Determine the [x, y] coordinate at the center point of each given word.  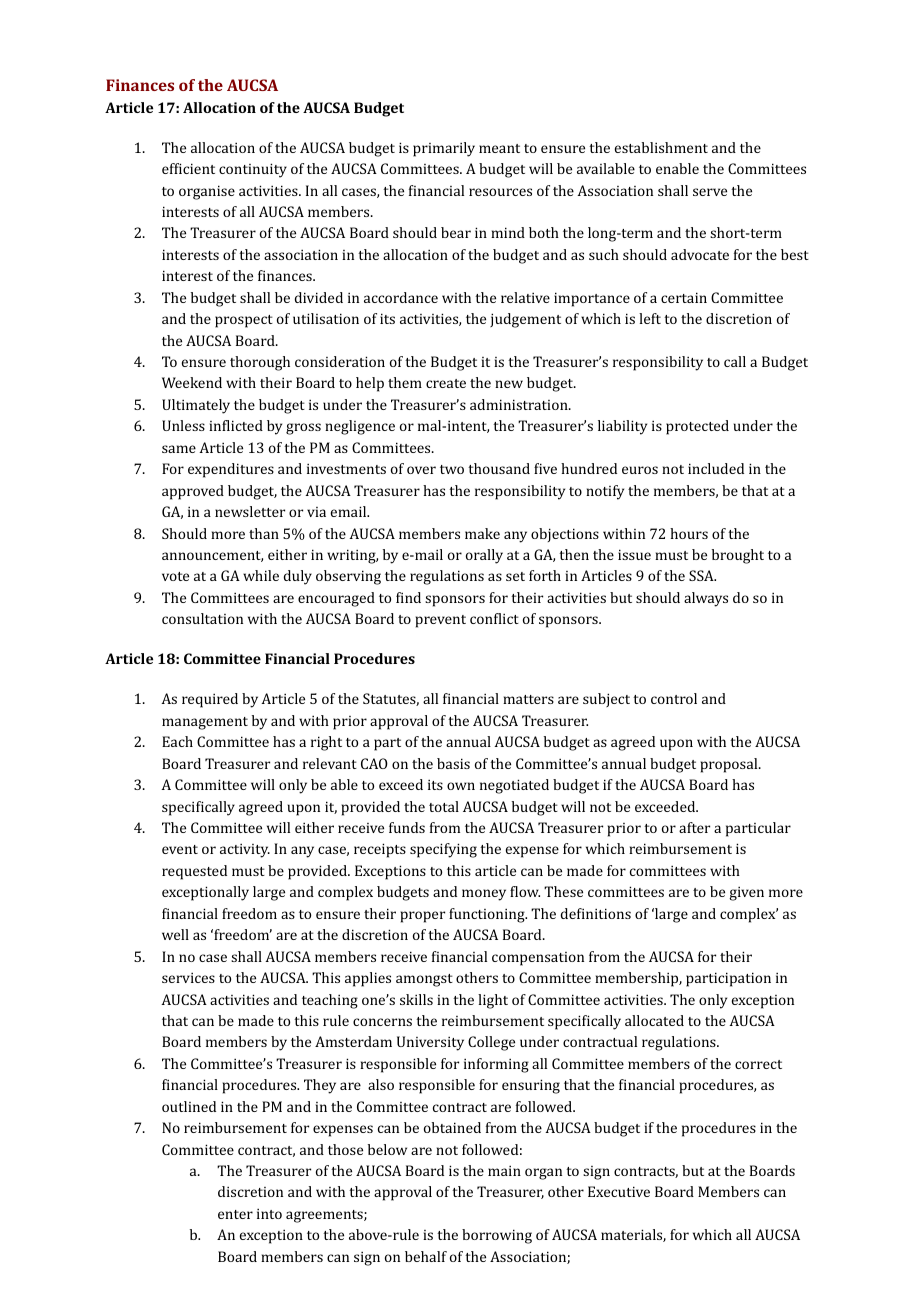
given [746, 893]
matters [528, 699]
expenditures [231, 470]
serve [710, 192]
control [674, 698]
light [493, 1001]
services [188, 977]
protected [697, 427]
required [210, 700]
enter [235, 1214]
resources [500, 192]
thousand [499, 468]
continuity [253, 170]
